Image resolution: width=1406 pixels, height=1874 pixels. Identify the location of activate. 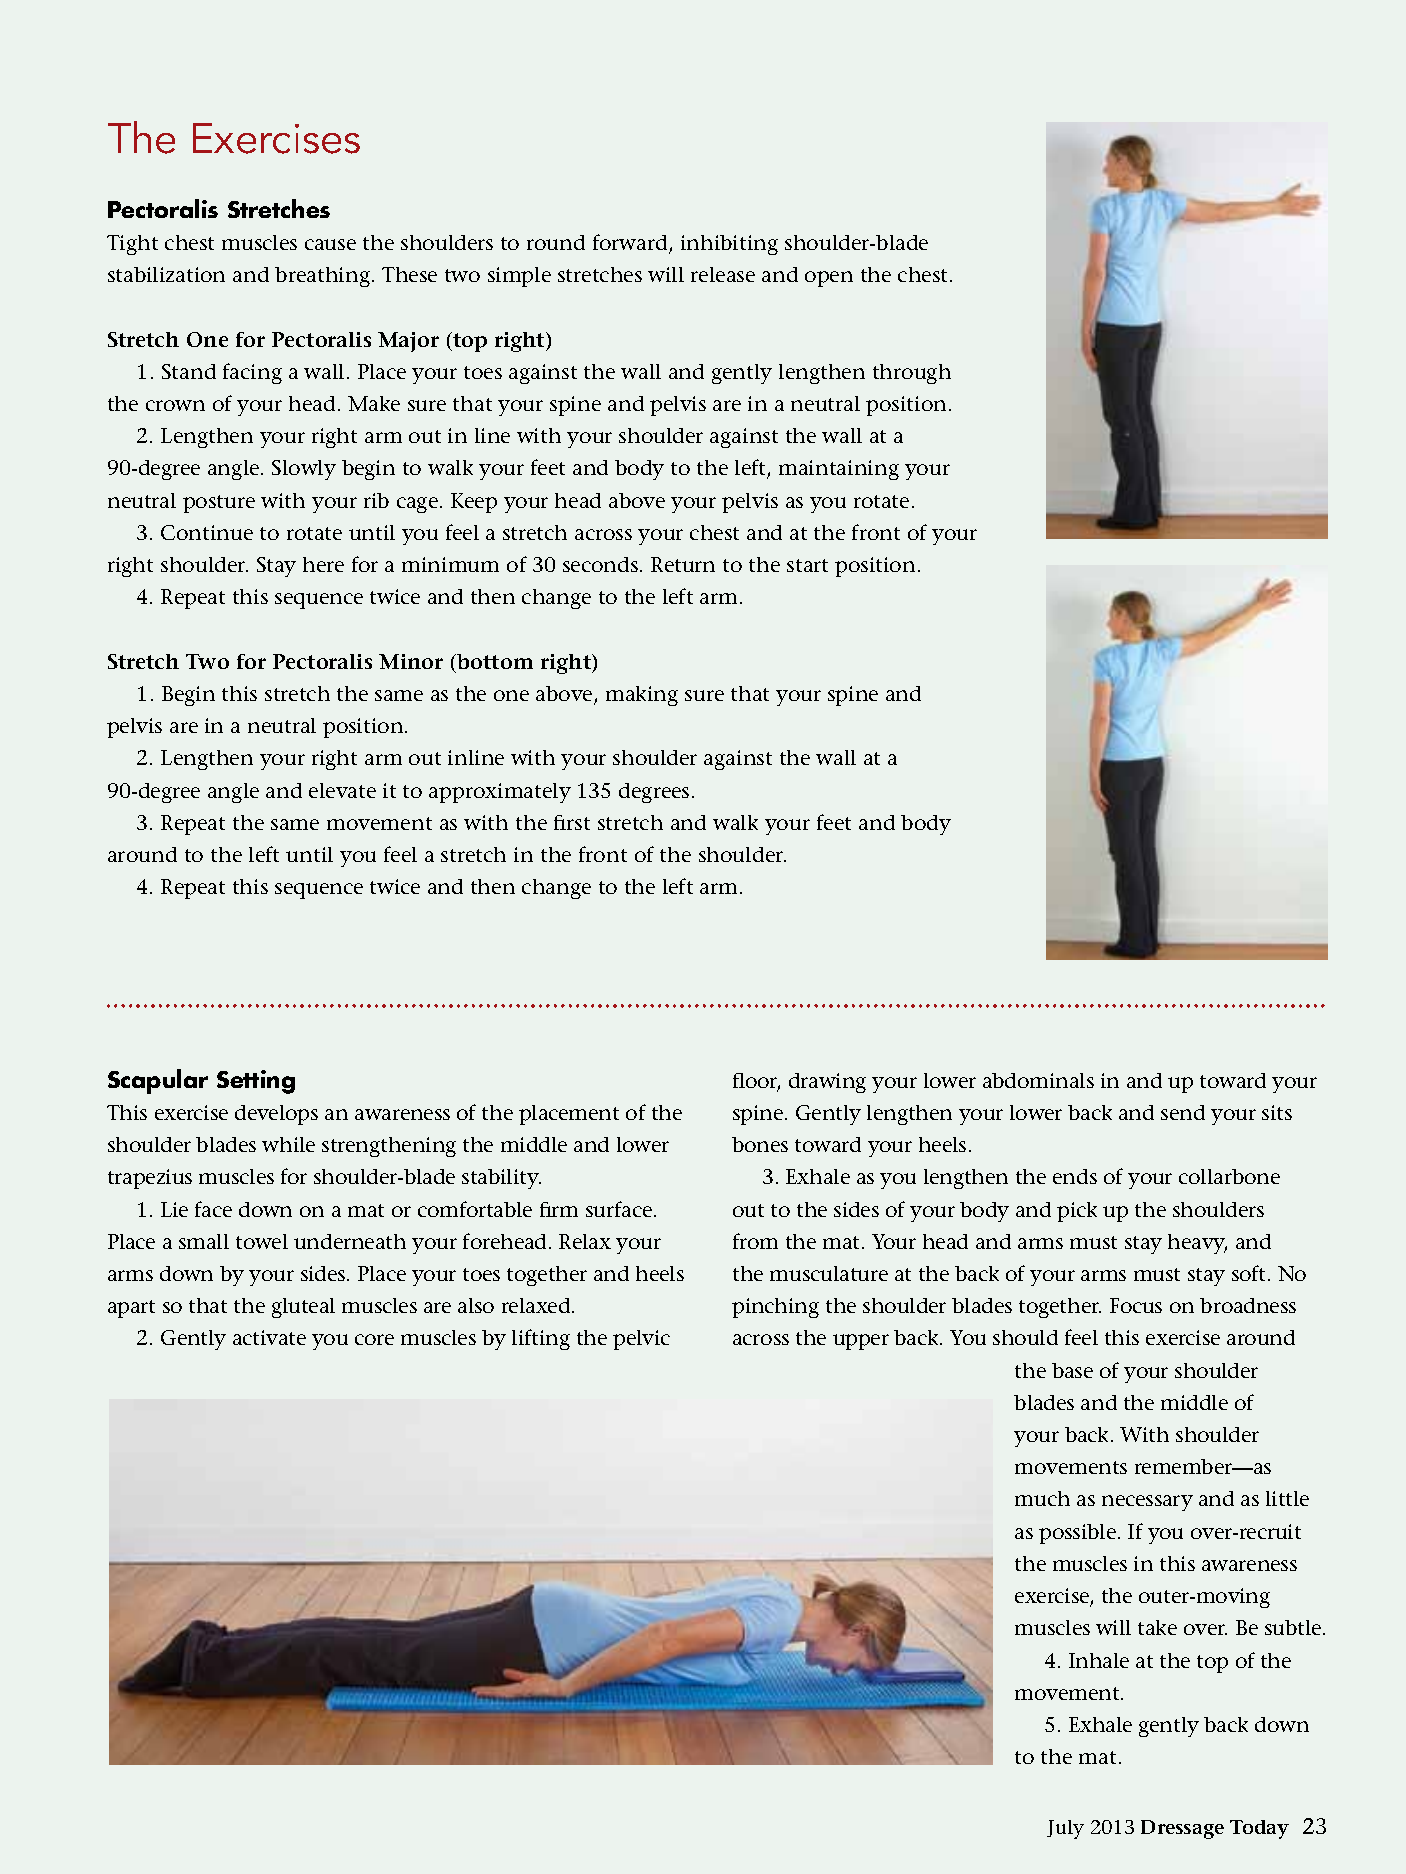
(269, 1337).
